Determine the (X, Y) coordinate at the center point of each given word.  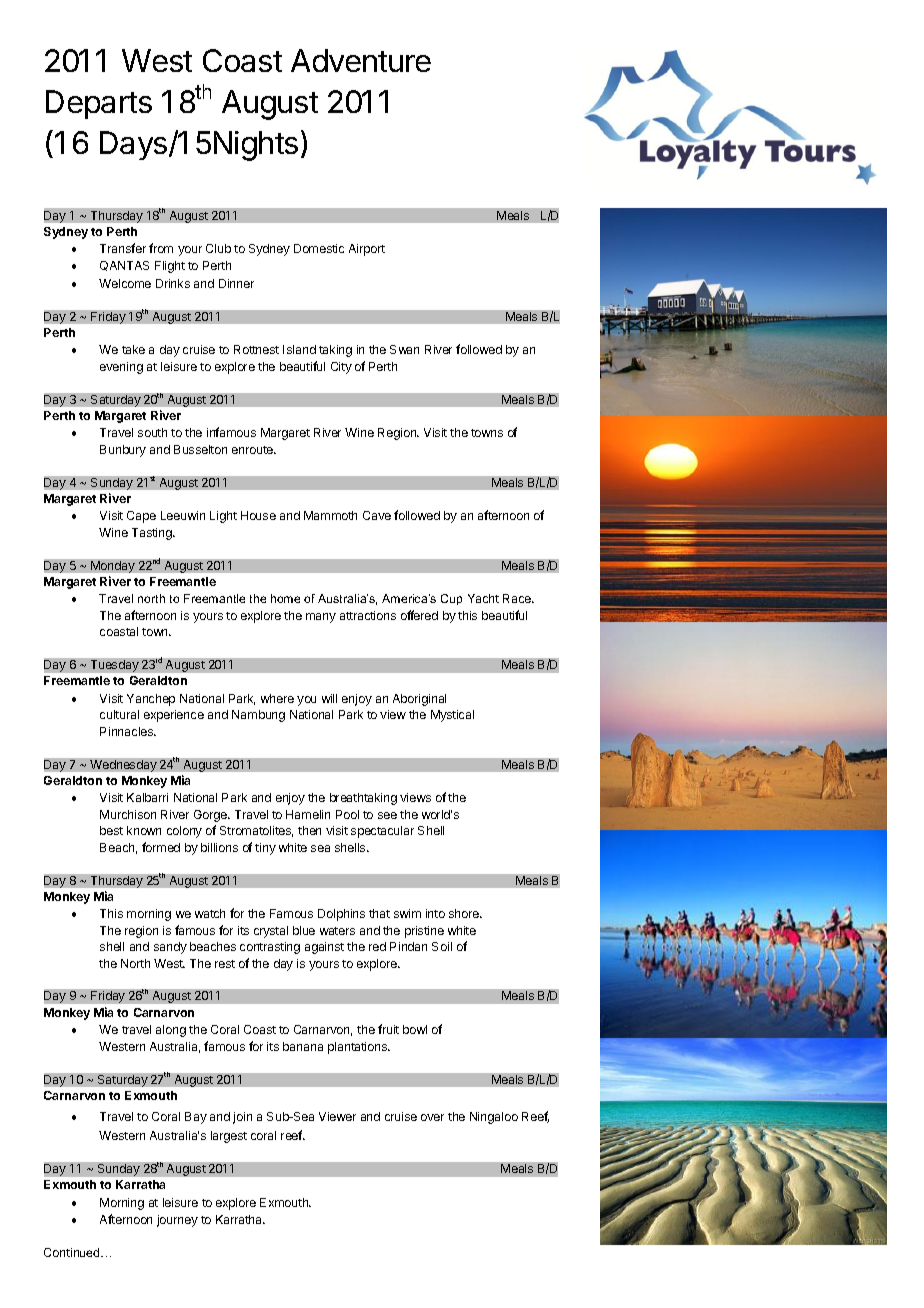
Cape (141, 517)
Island (299, 349)
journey (177, 1221)
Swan (404, 349)
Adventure (361, 60)
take (133, 349)
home (285, 598)
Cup (451, 599)
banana (303, 1046)
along (171, 1031)
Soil (442, 946)
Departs (99, 104)
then (309, 830)
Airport (367, 250)
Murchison (128, 814)
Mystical (452, 716)
